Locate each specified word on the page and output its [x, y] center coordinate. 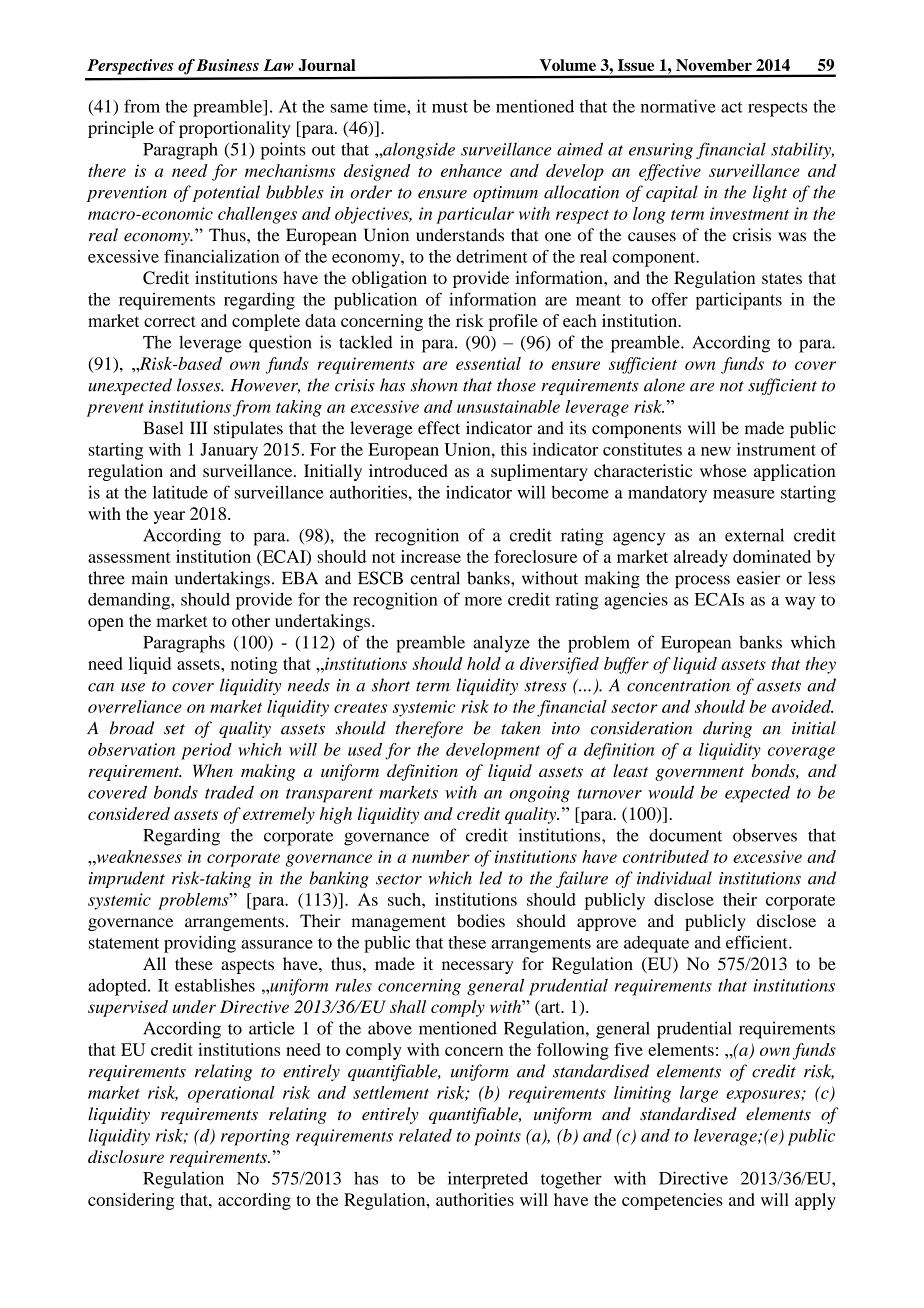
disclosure [126, 1156]
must [450, 107]
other [251, 620]
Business [227, 65]
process [702, 582]
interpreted [488, 1180]
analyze [501, 644]
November [714, 65]
